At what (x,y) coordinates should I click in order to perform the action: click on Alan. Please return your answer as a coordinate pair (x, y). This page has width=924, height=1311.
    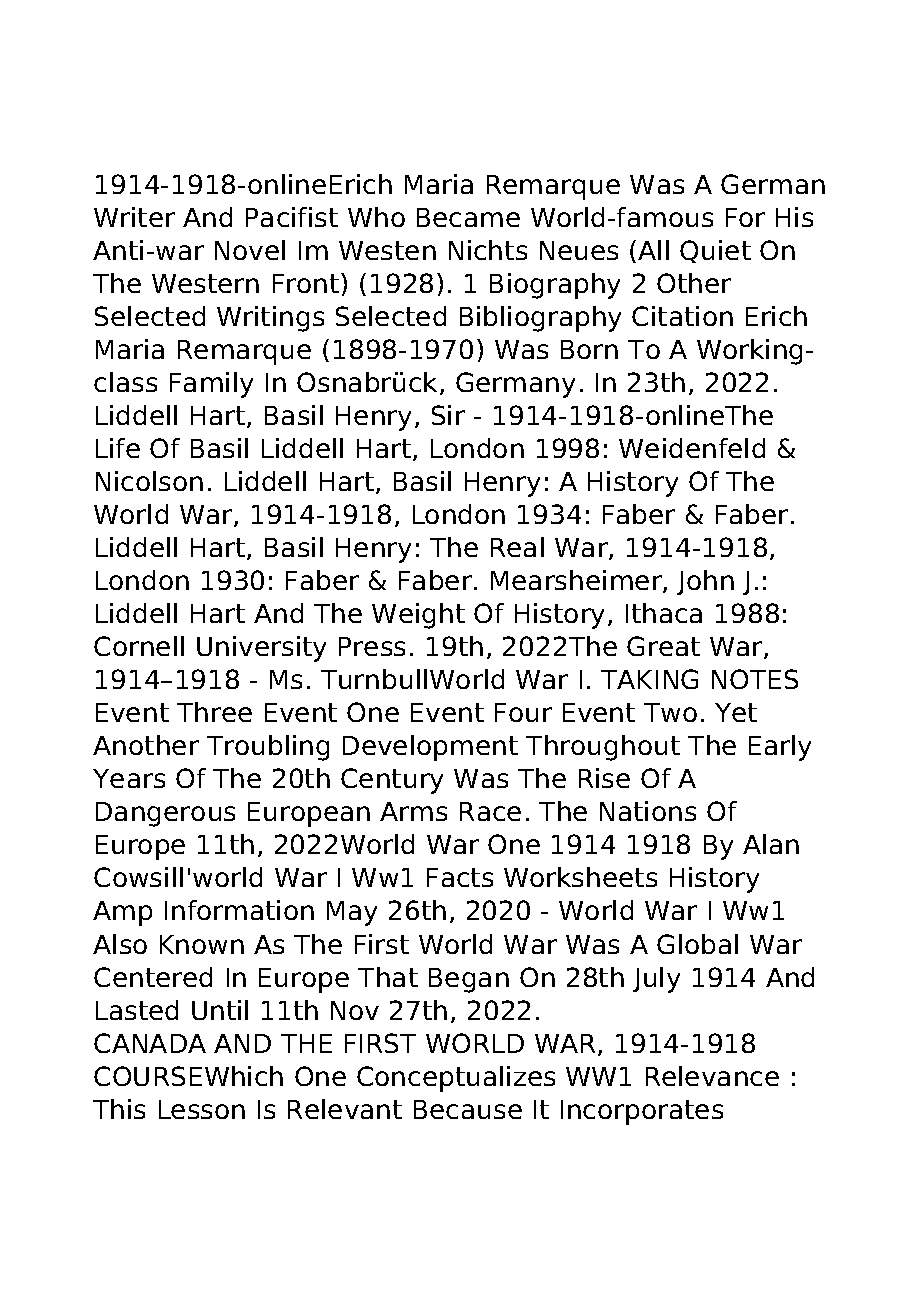
    Looking at the image, I should click on (771, 844).
